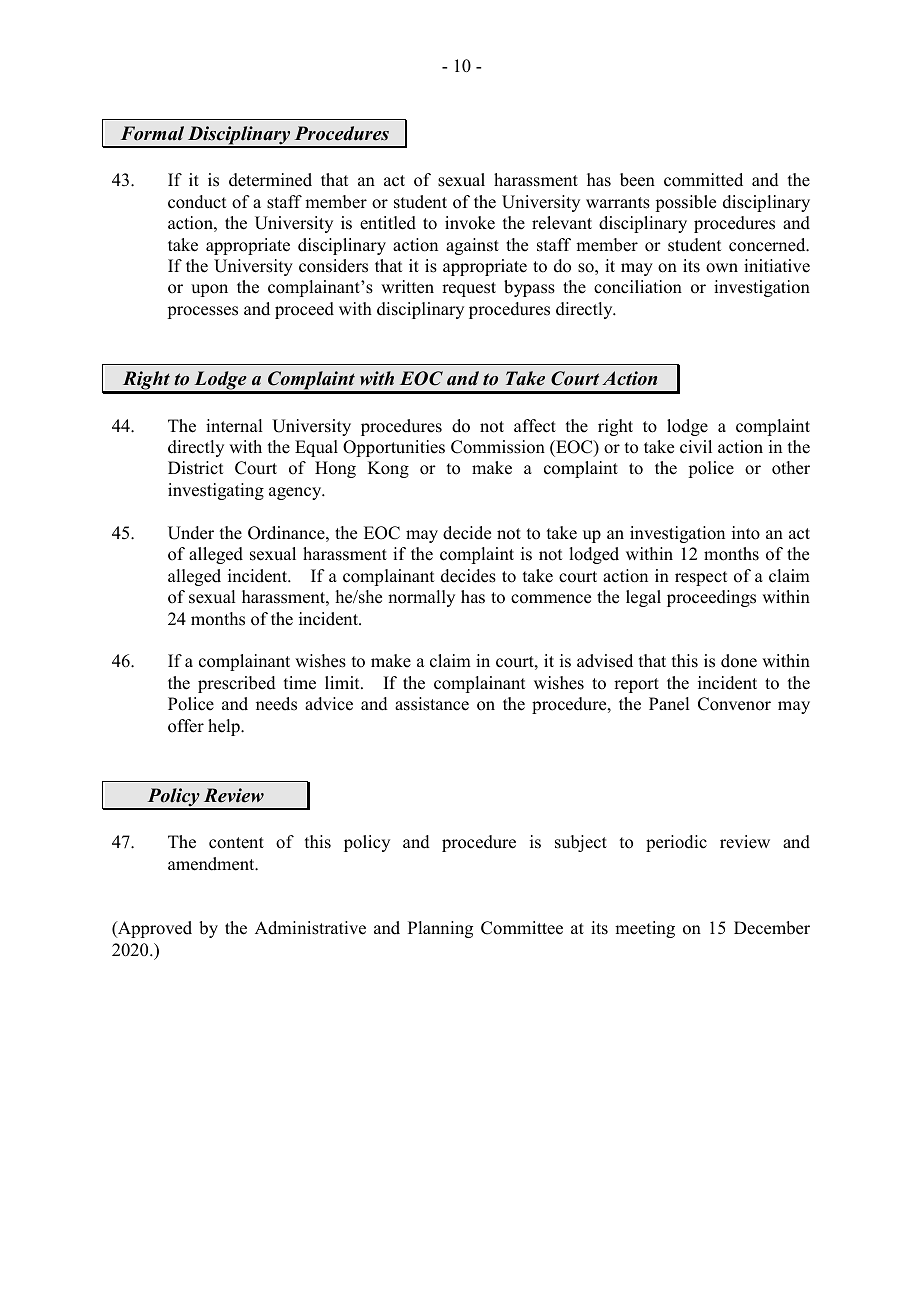 The image size is (924, 1308). Describe the element at coordinates (270, 180) in the screenshot. I see `determined` at that location.
